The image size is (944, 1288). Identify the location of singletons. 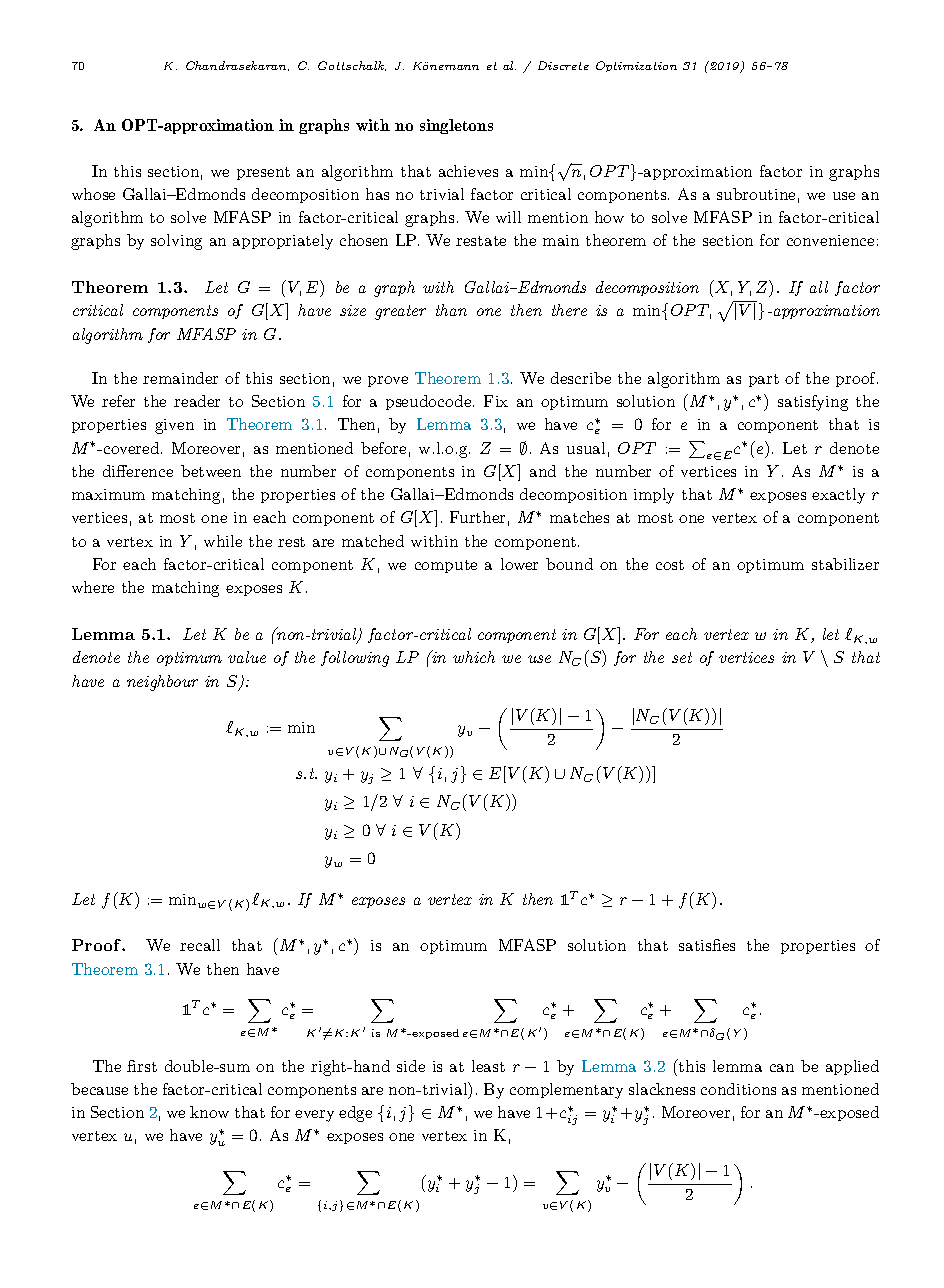
(456, 126).
